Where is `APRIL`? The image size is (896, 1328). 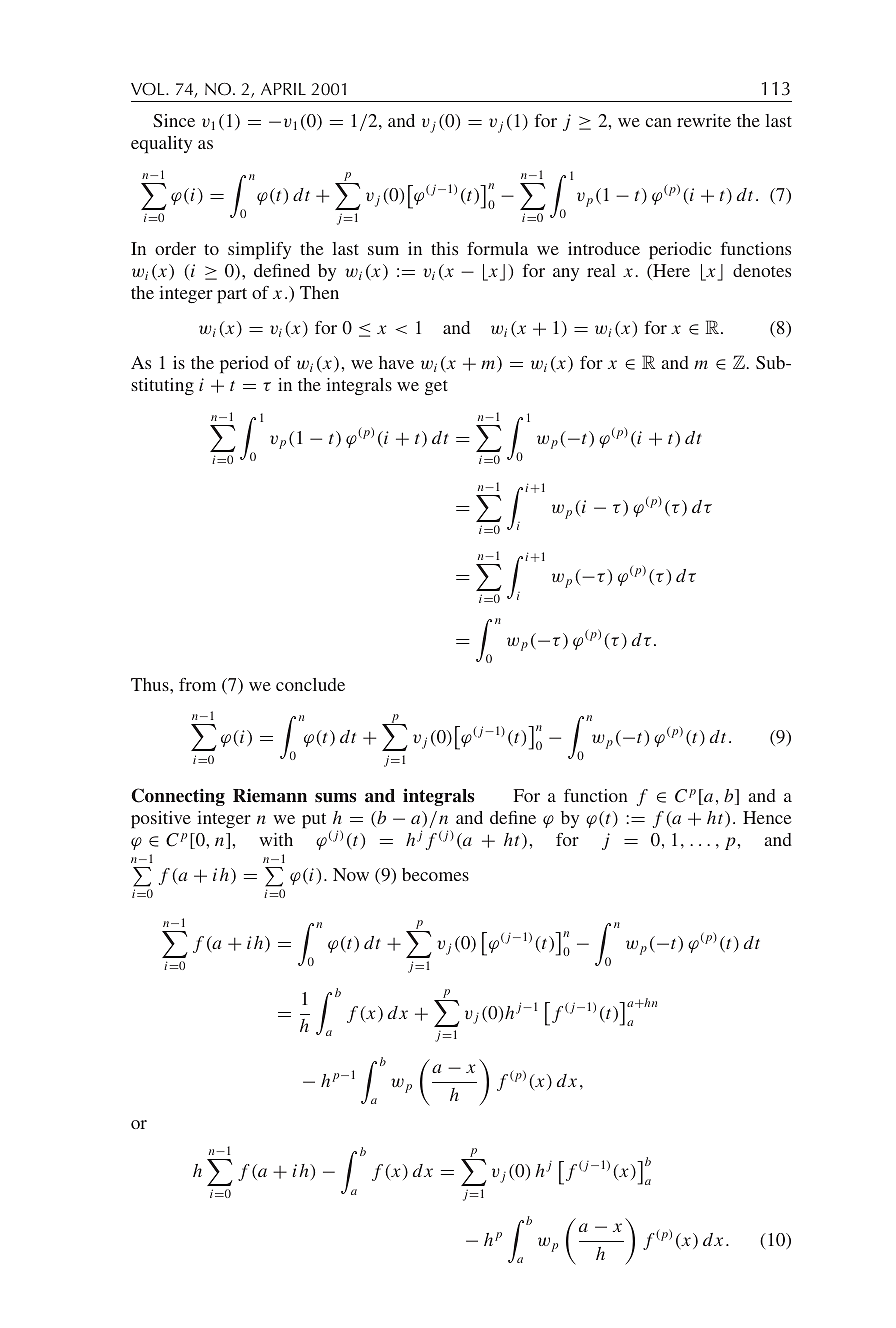 APRIL is located at coordinates (283, 89).
